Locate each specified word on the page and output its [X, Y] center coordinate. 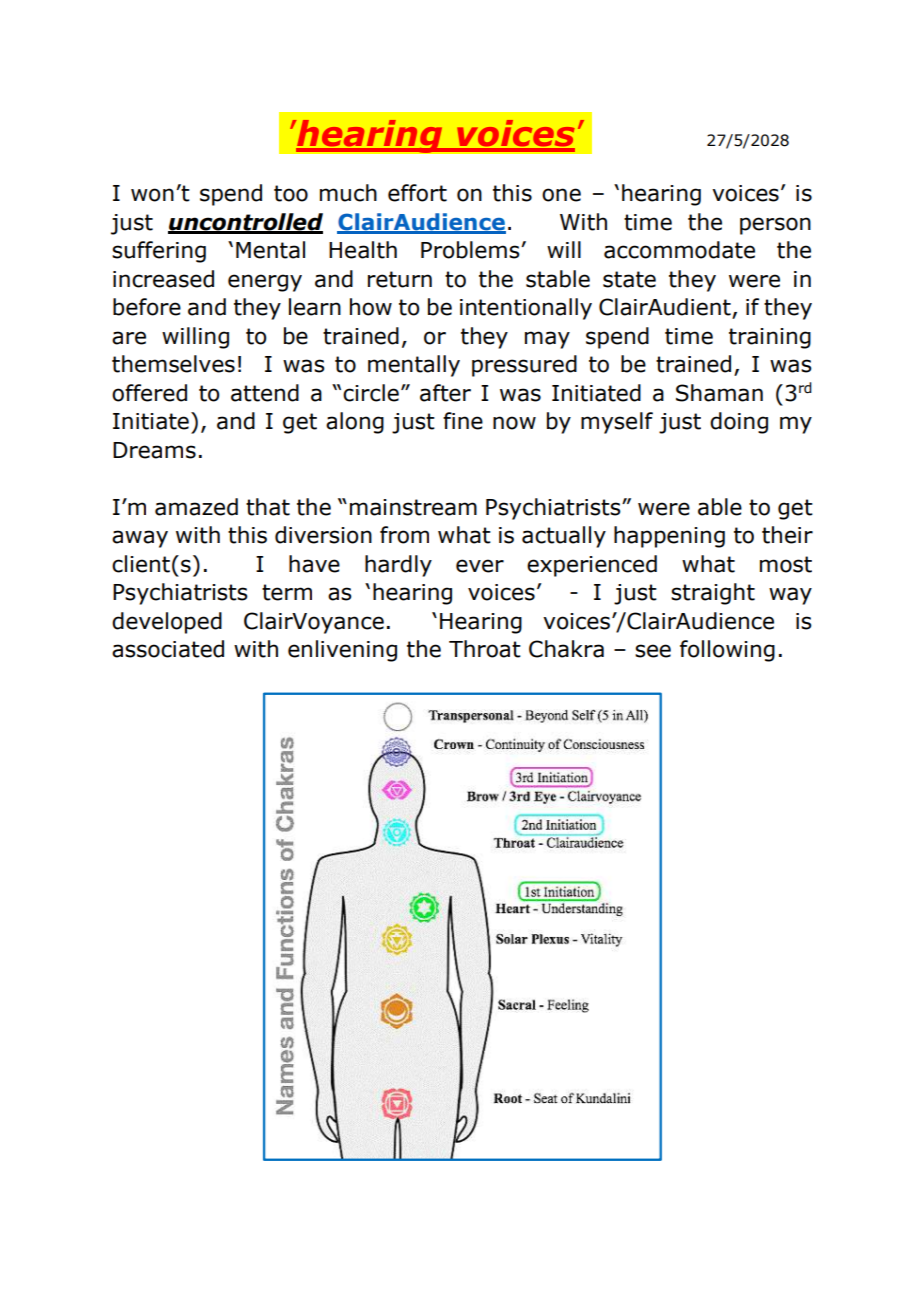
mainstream [413, 507]
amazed [196, 507]
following [727, 651]
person [775, 226]
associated [168, 649]
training [770, 338]
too [291, 193]
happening [669, 537]
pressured [524, 366]
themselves [173, 364]
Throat [485, 649]
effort [417, 193]
